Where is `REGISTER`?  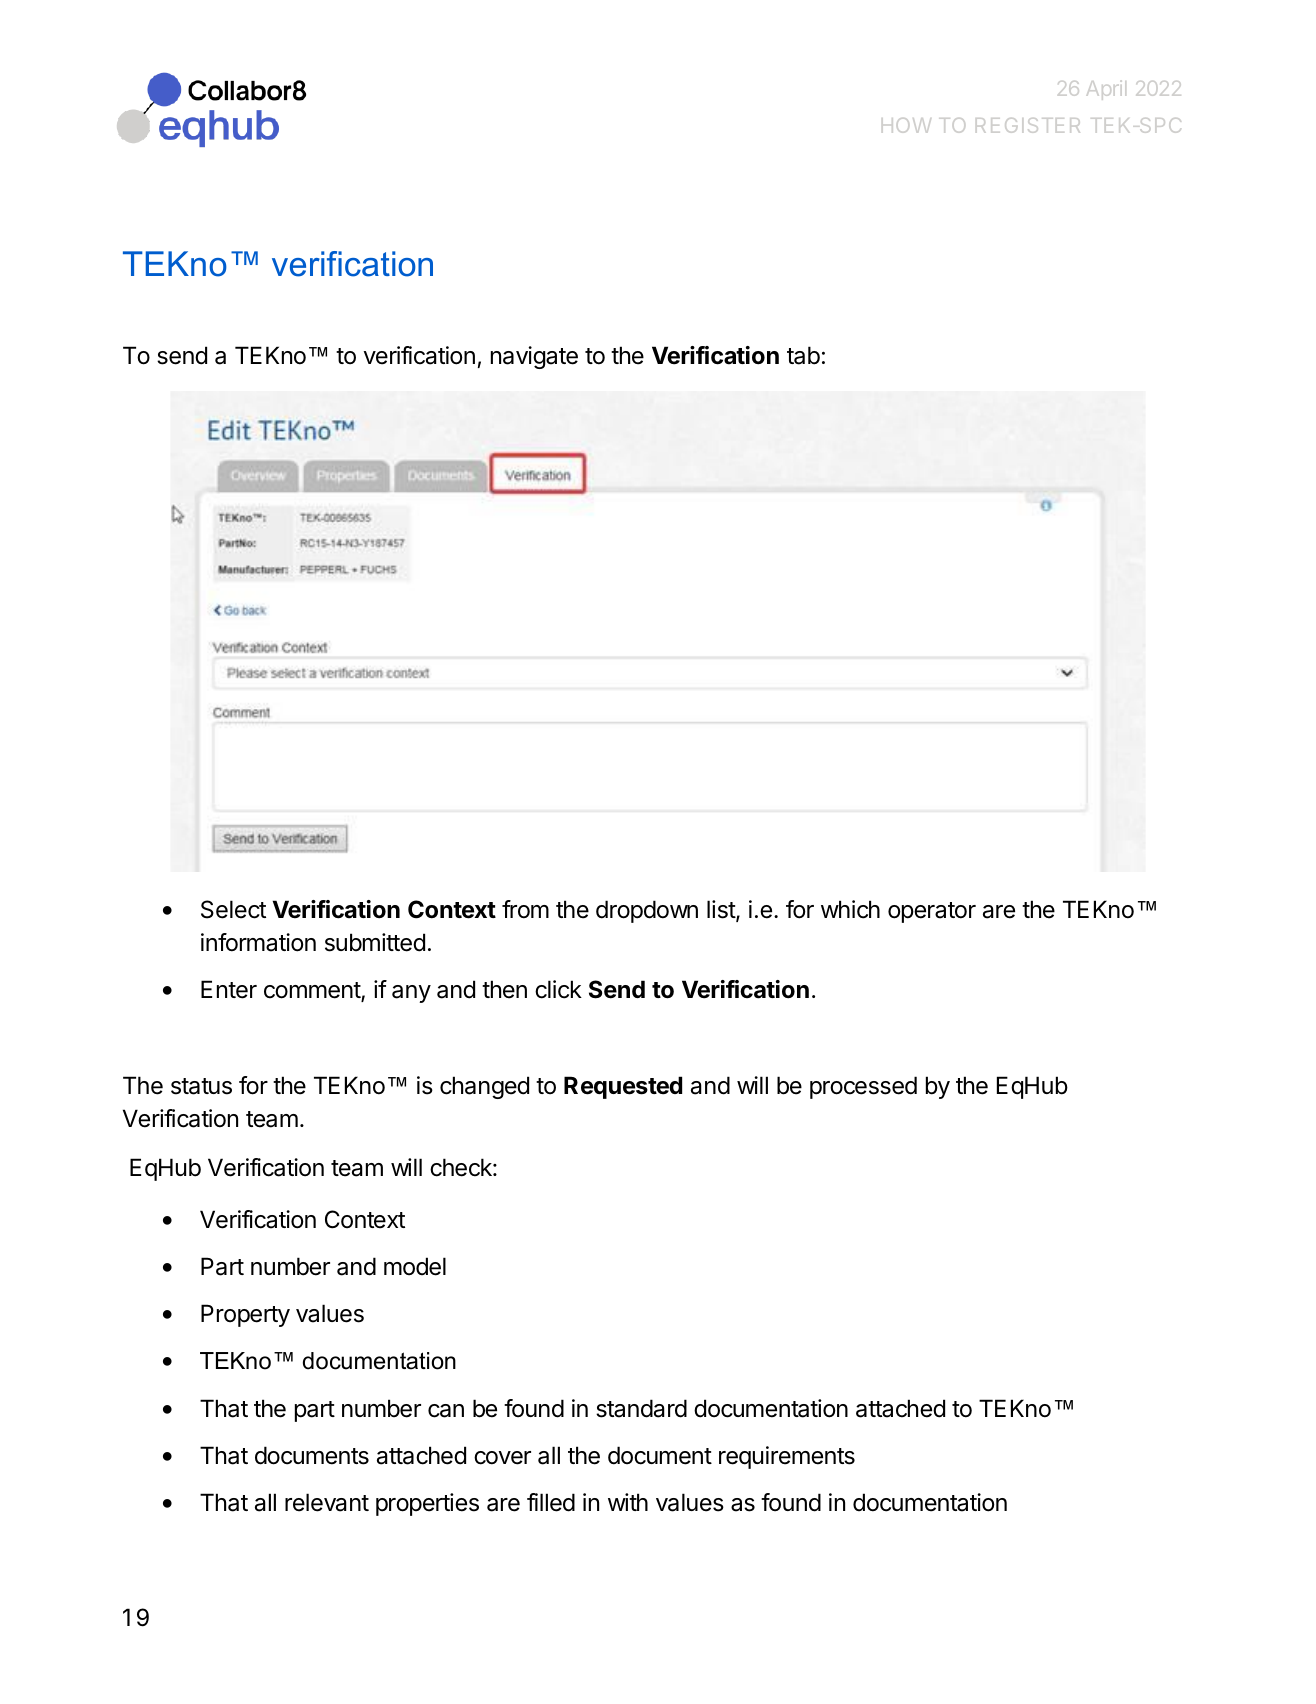
REGISTER is located at coordinates (1028, 125).
